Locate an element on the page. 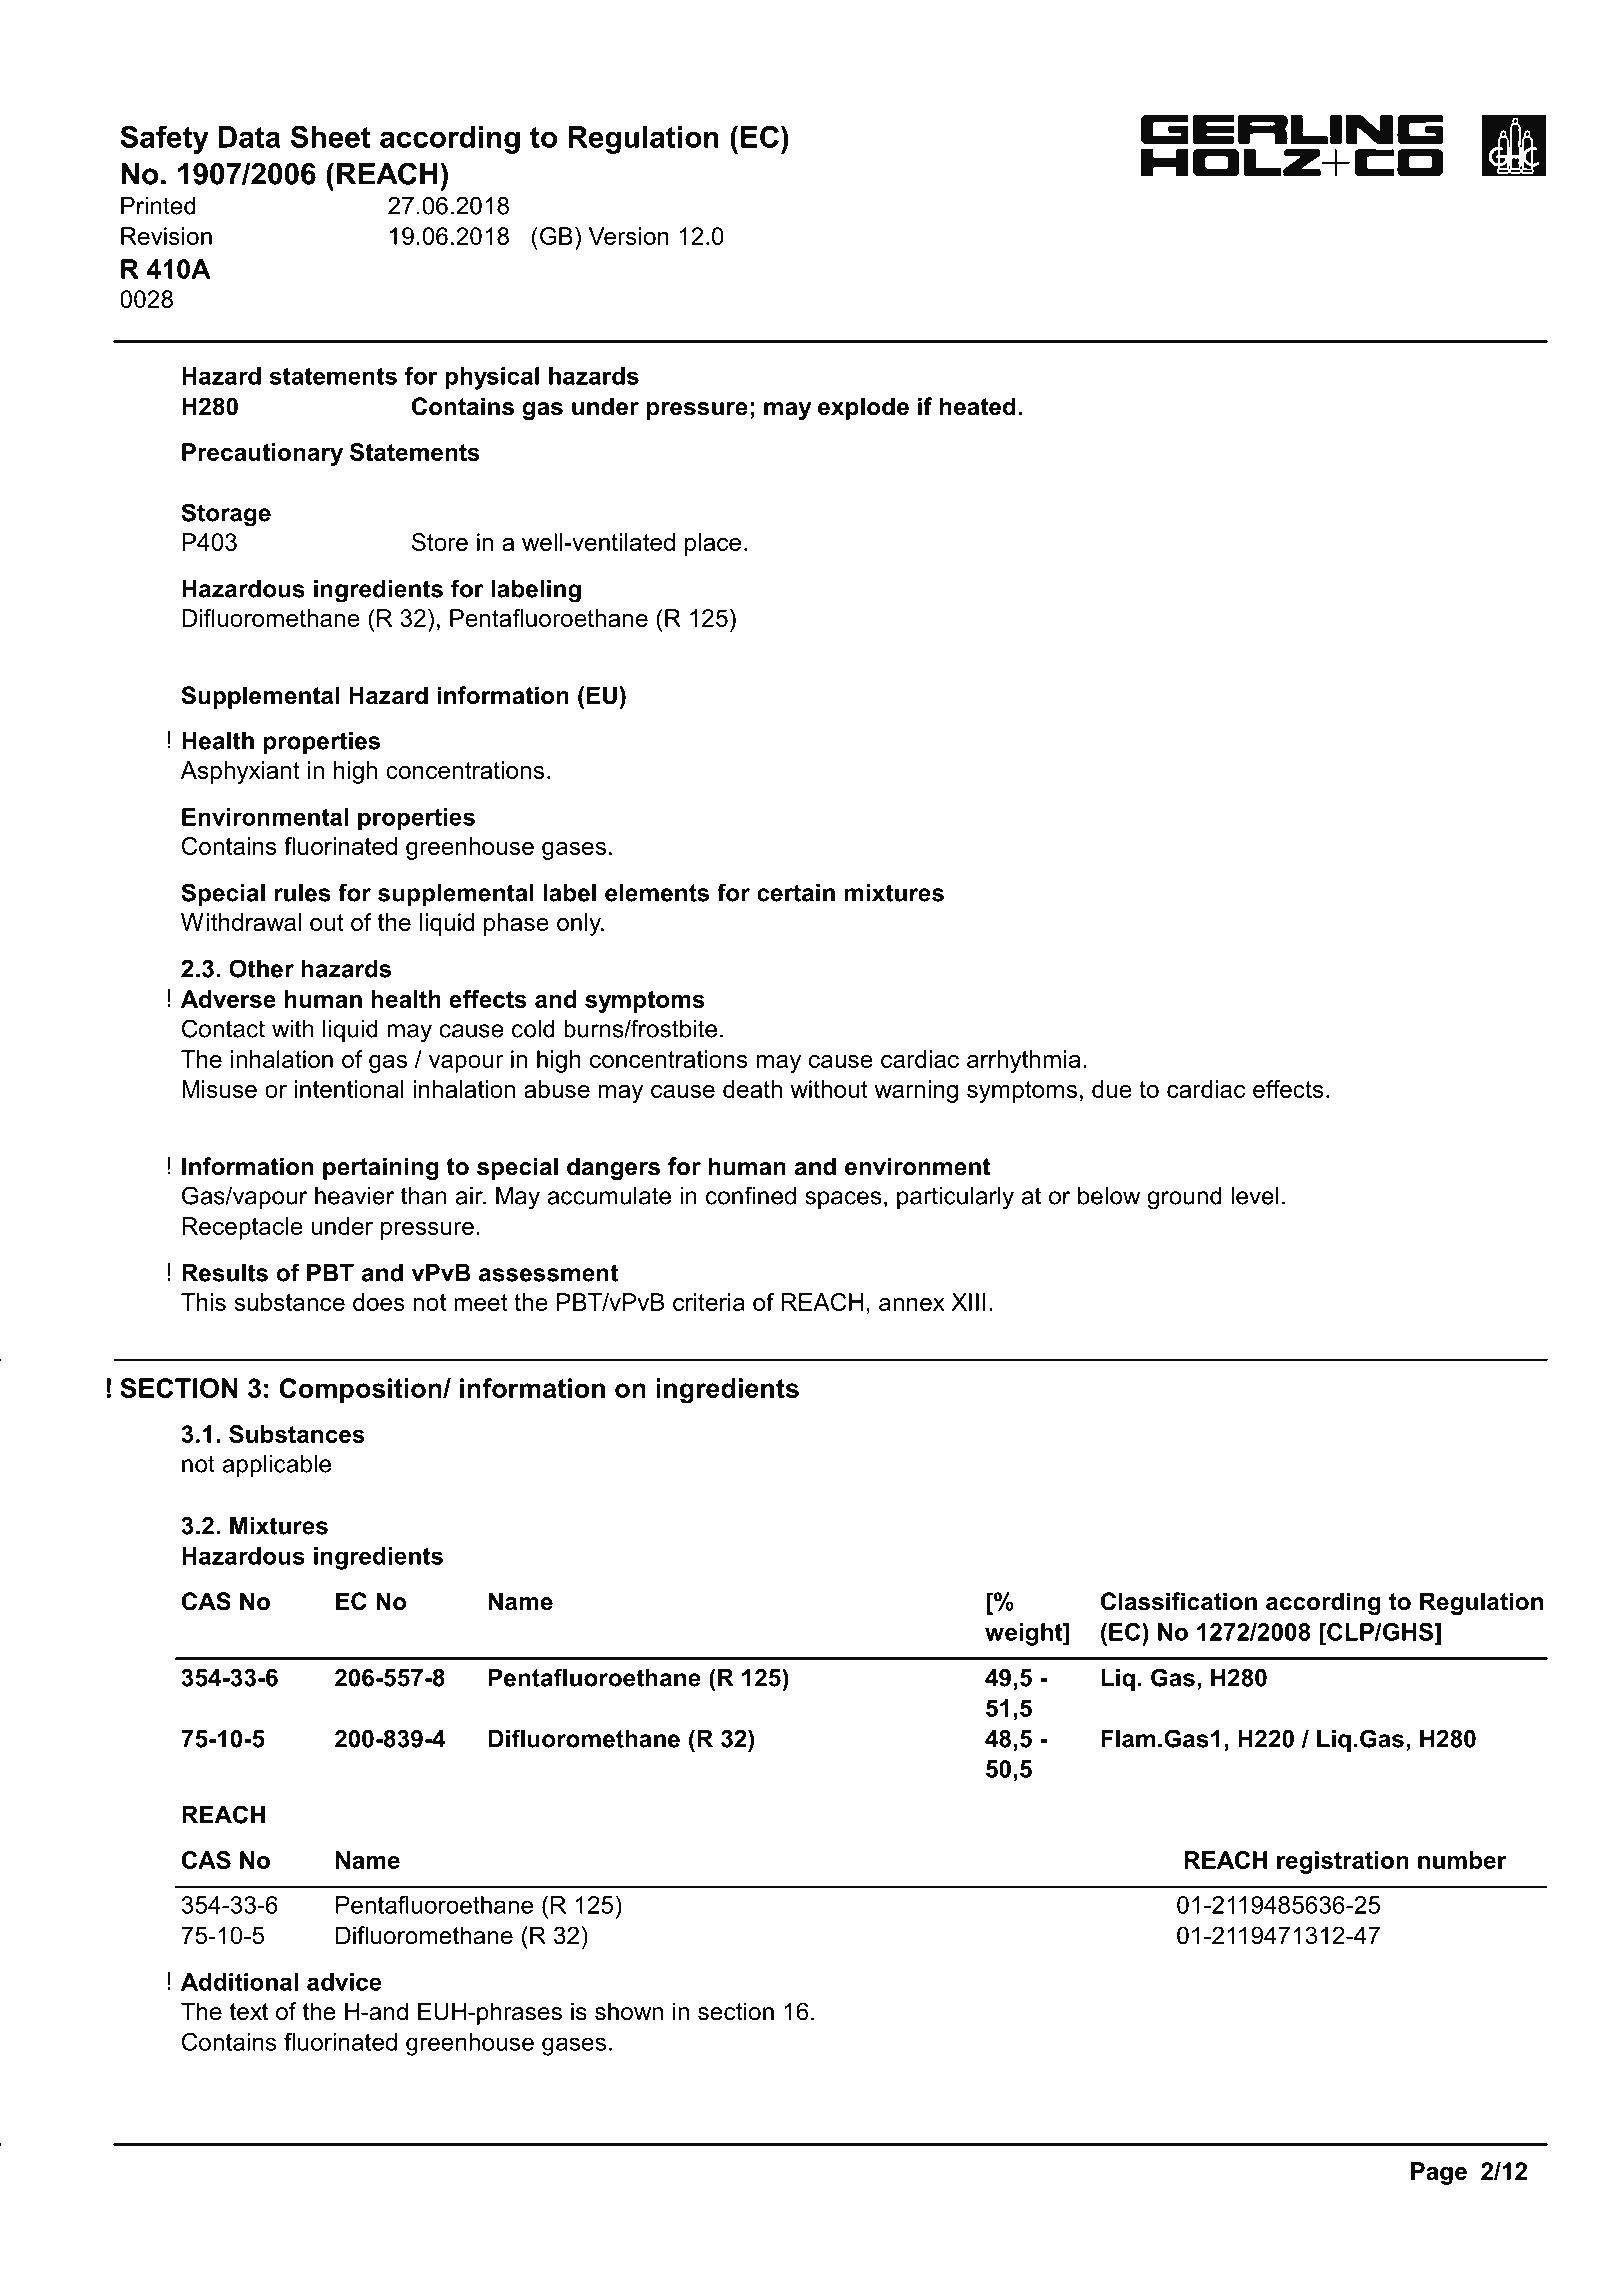  Sheet is located at coordinates (331, 136).
